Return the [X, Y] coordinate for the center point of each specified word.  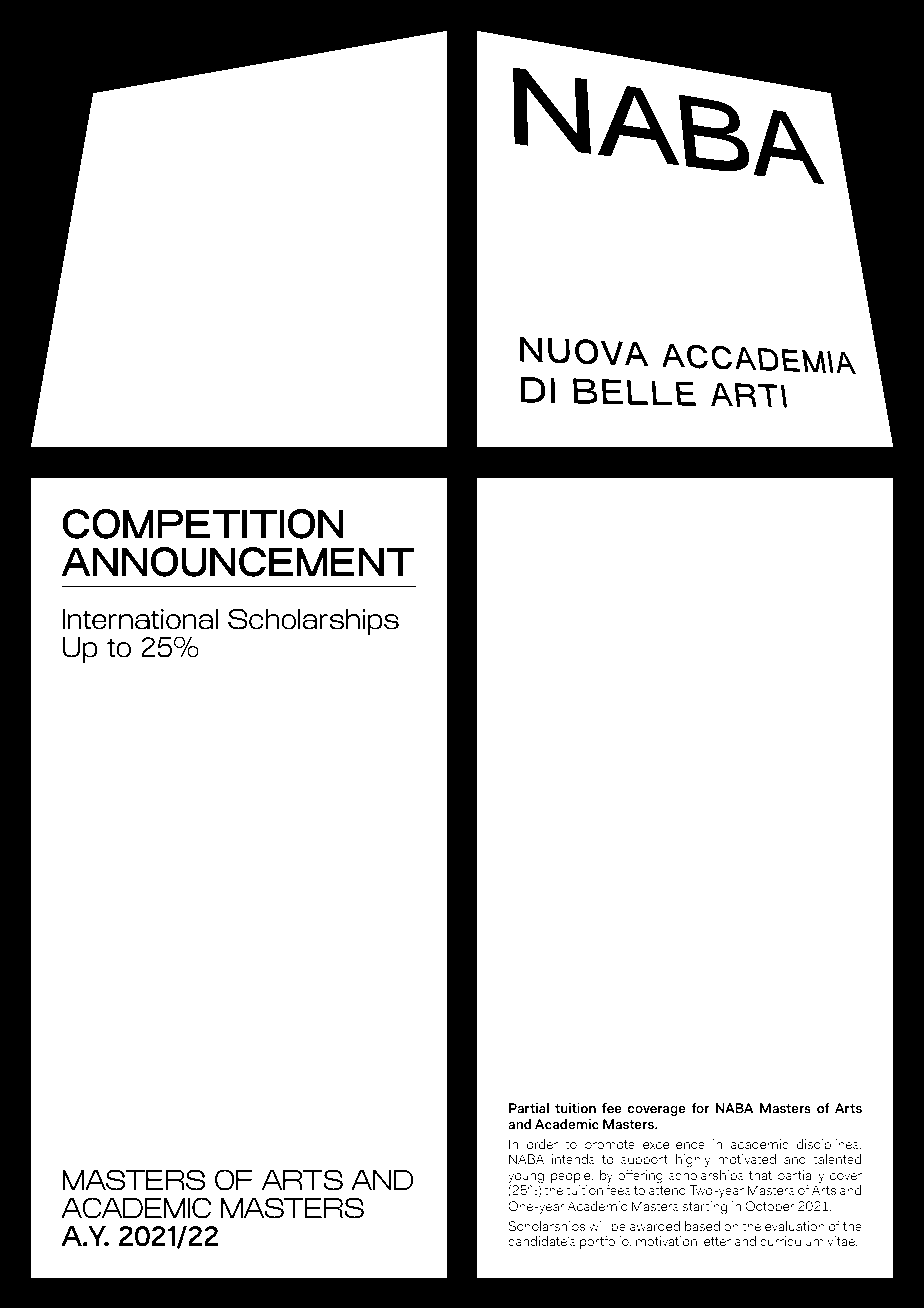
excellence [674, 1144]
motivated [747, 1159]
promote [610, 1146]
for [700, 1107]
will [598, 1226]
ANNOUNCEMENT [237, 562]
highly [693, 1160]
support [644, 1162]
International [140, 619]
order [542, 1144]
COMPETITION [203, 524]
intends [573, 1159]
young [526, 1179]
